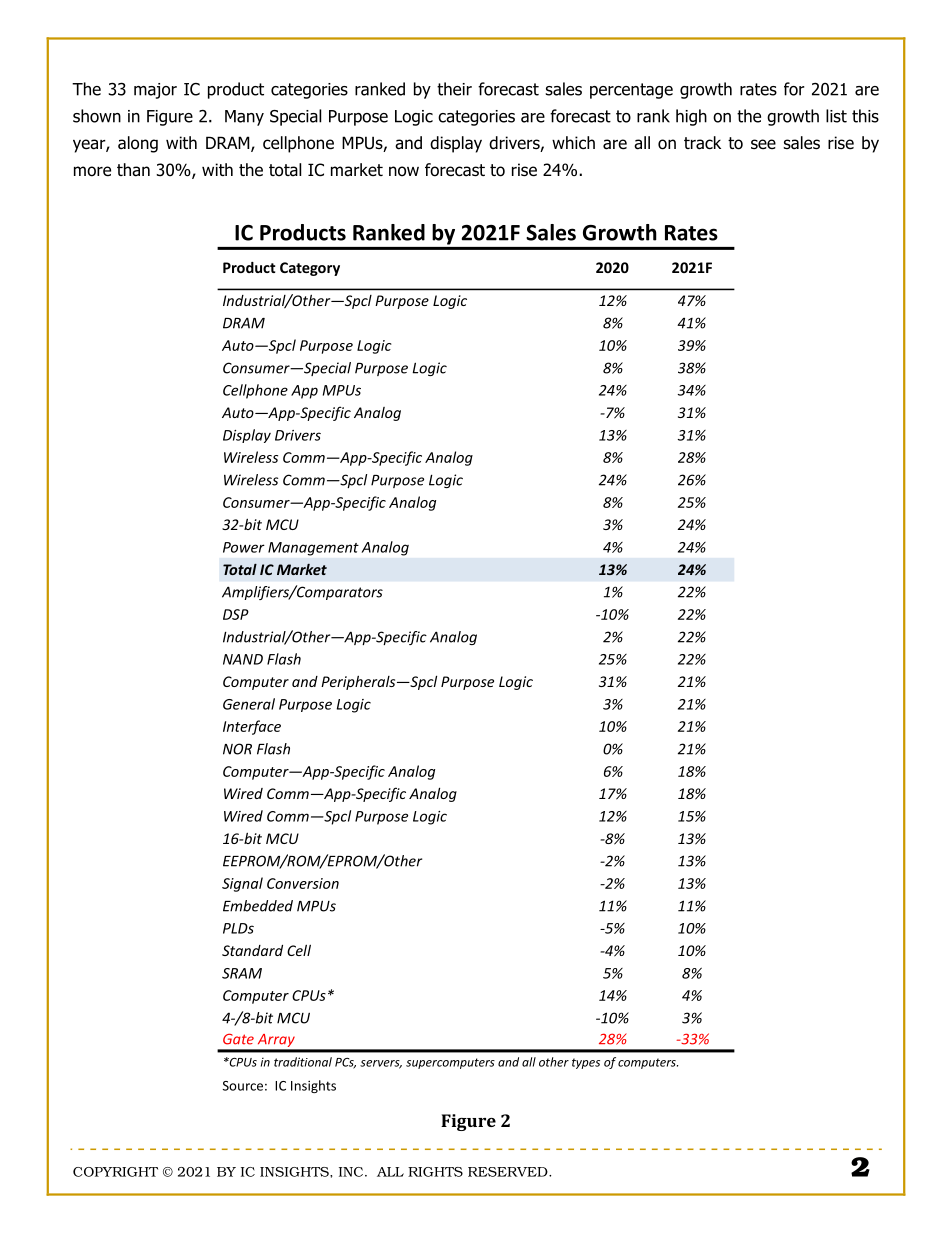 This screenshot has width=952, height=1233. Describe the element at coordinates (456, 144) in the screenshot. I see `display` at that location.
